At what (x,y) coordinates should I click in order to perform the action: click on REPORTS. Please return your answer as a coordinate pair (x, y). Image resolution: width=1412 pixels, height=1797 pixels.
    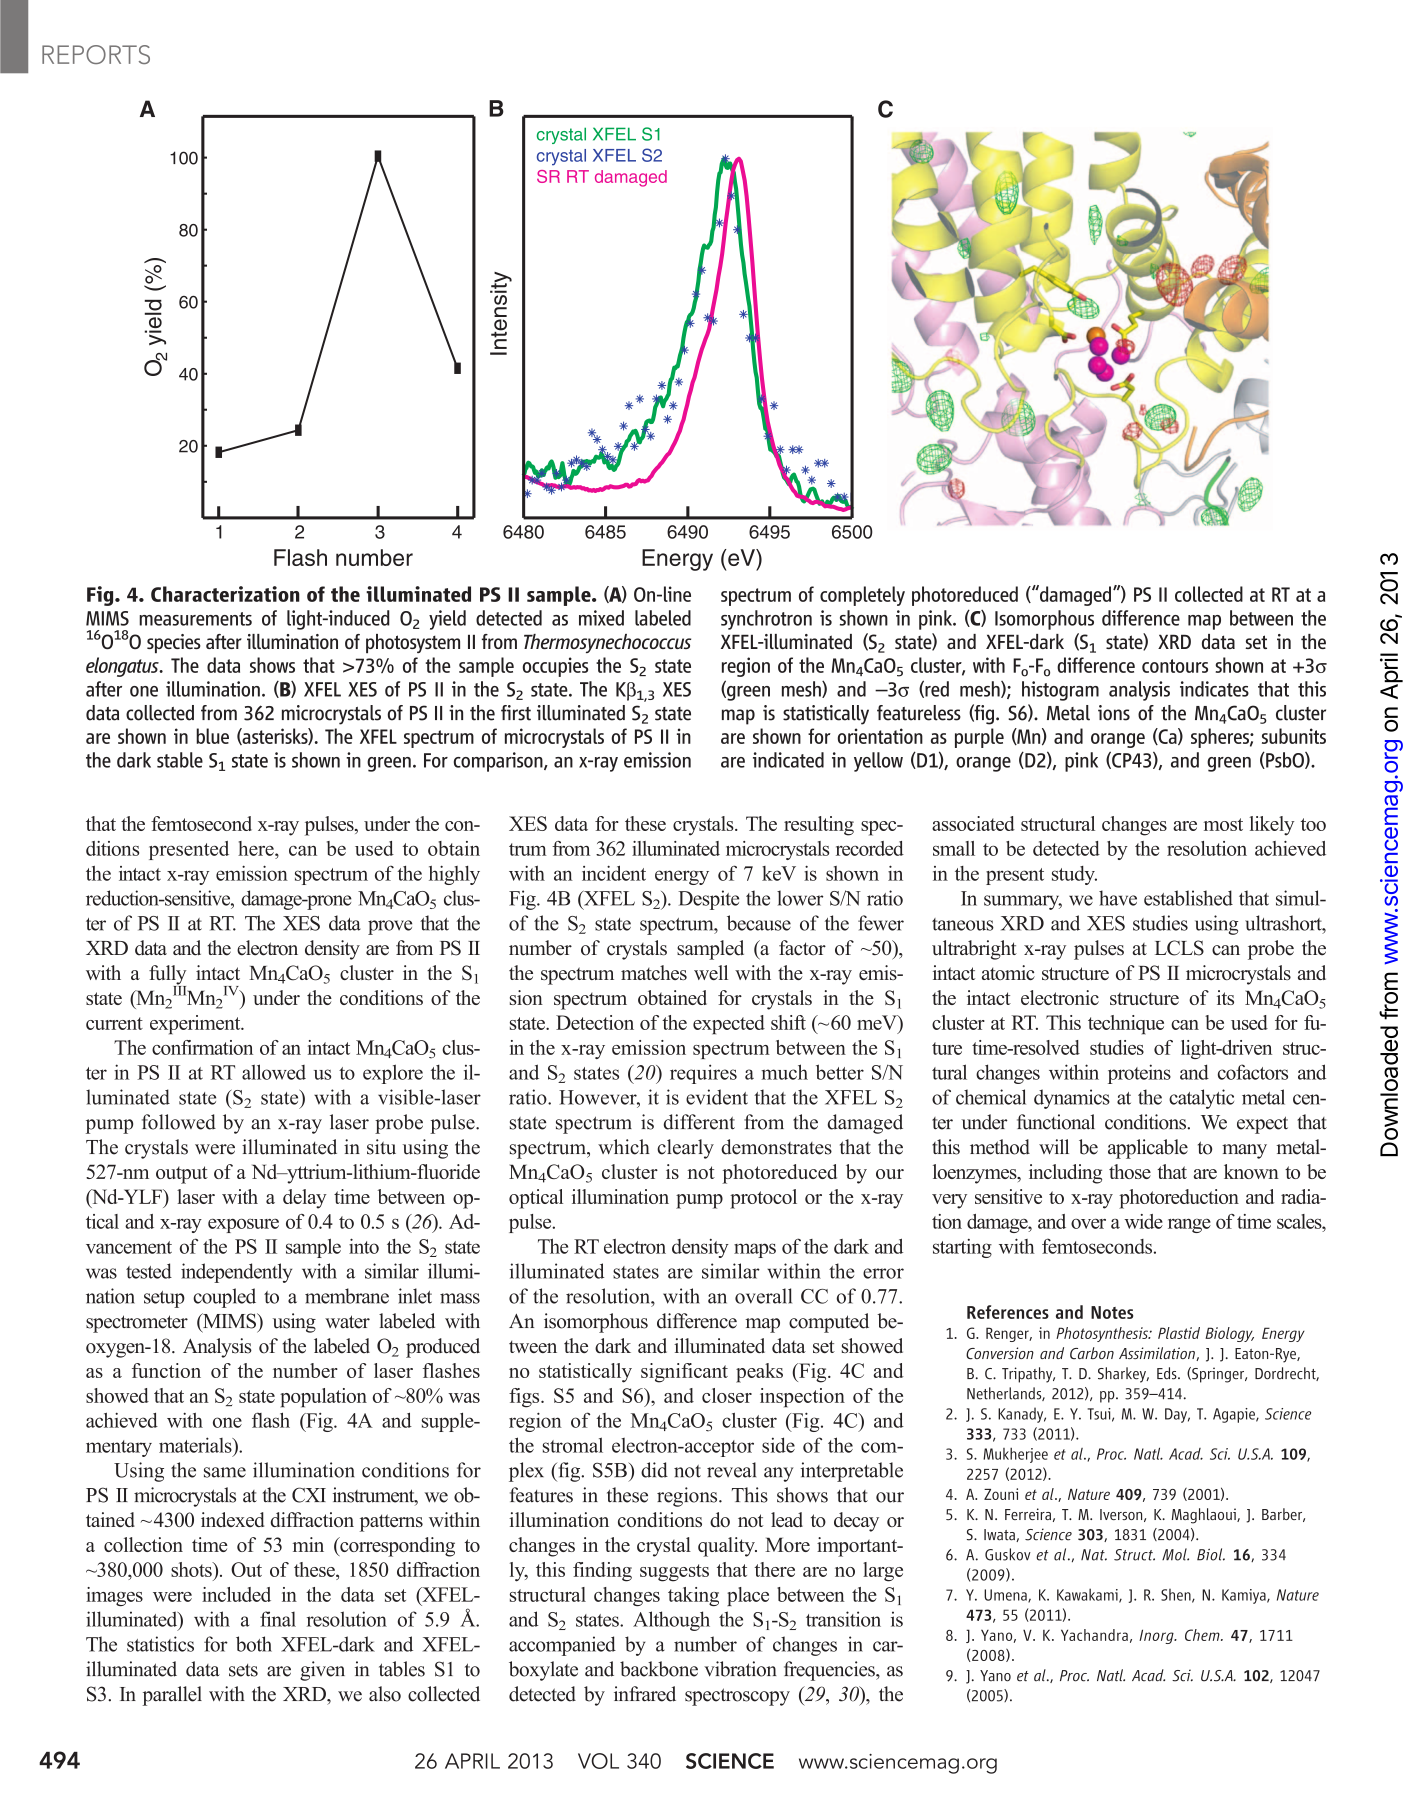
    Looking at the image, I should click on (96, 54).
